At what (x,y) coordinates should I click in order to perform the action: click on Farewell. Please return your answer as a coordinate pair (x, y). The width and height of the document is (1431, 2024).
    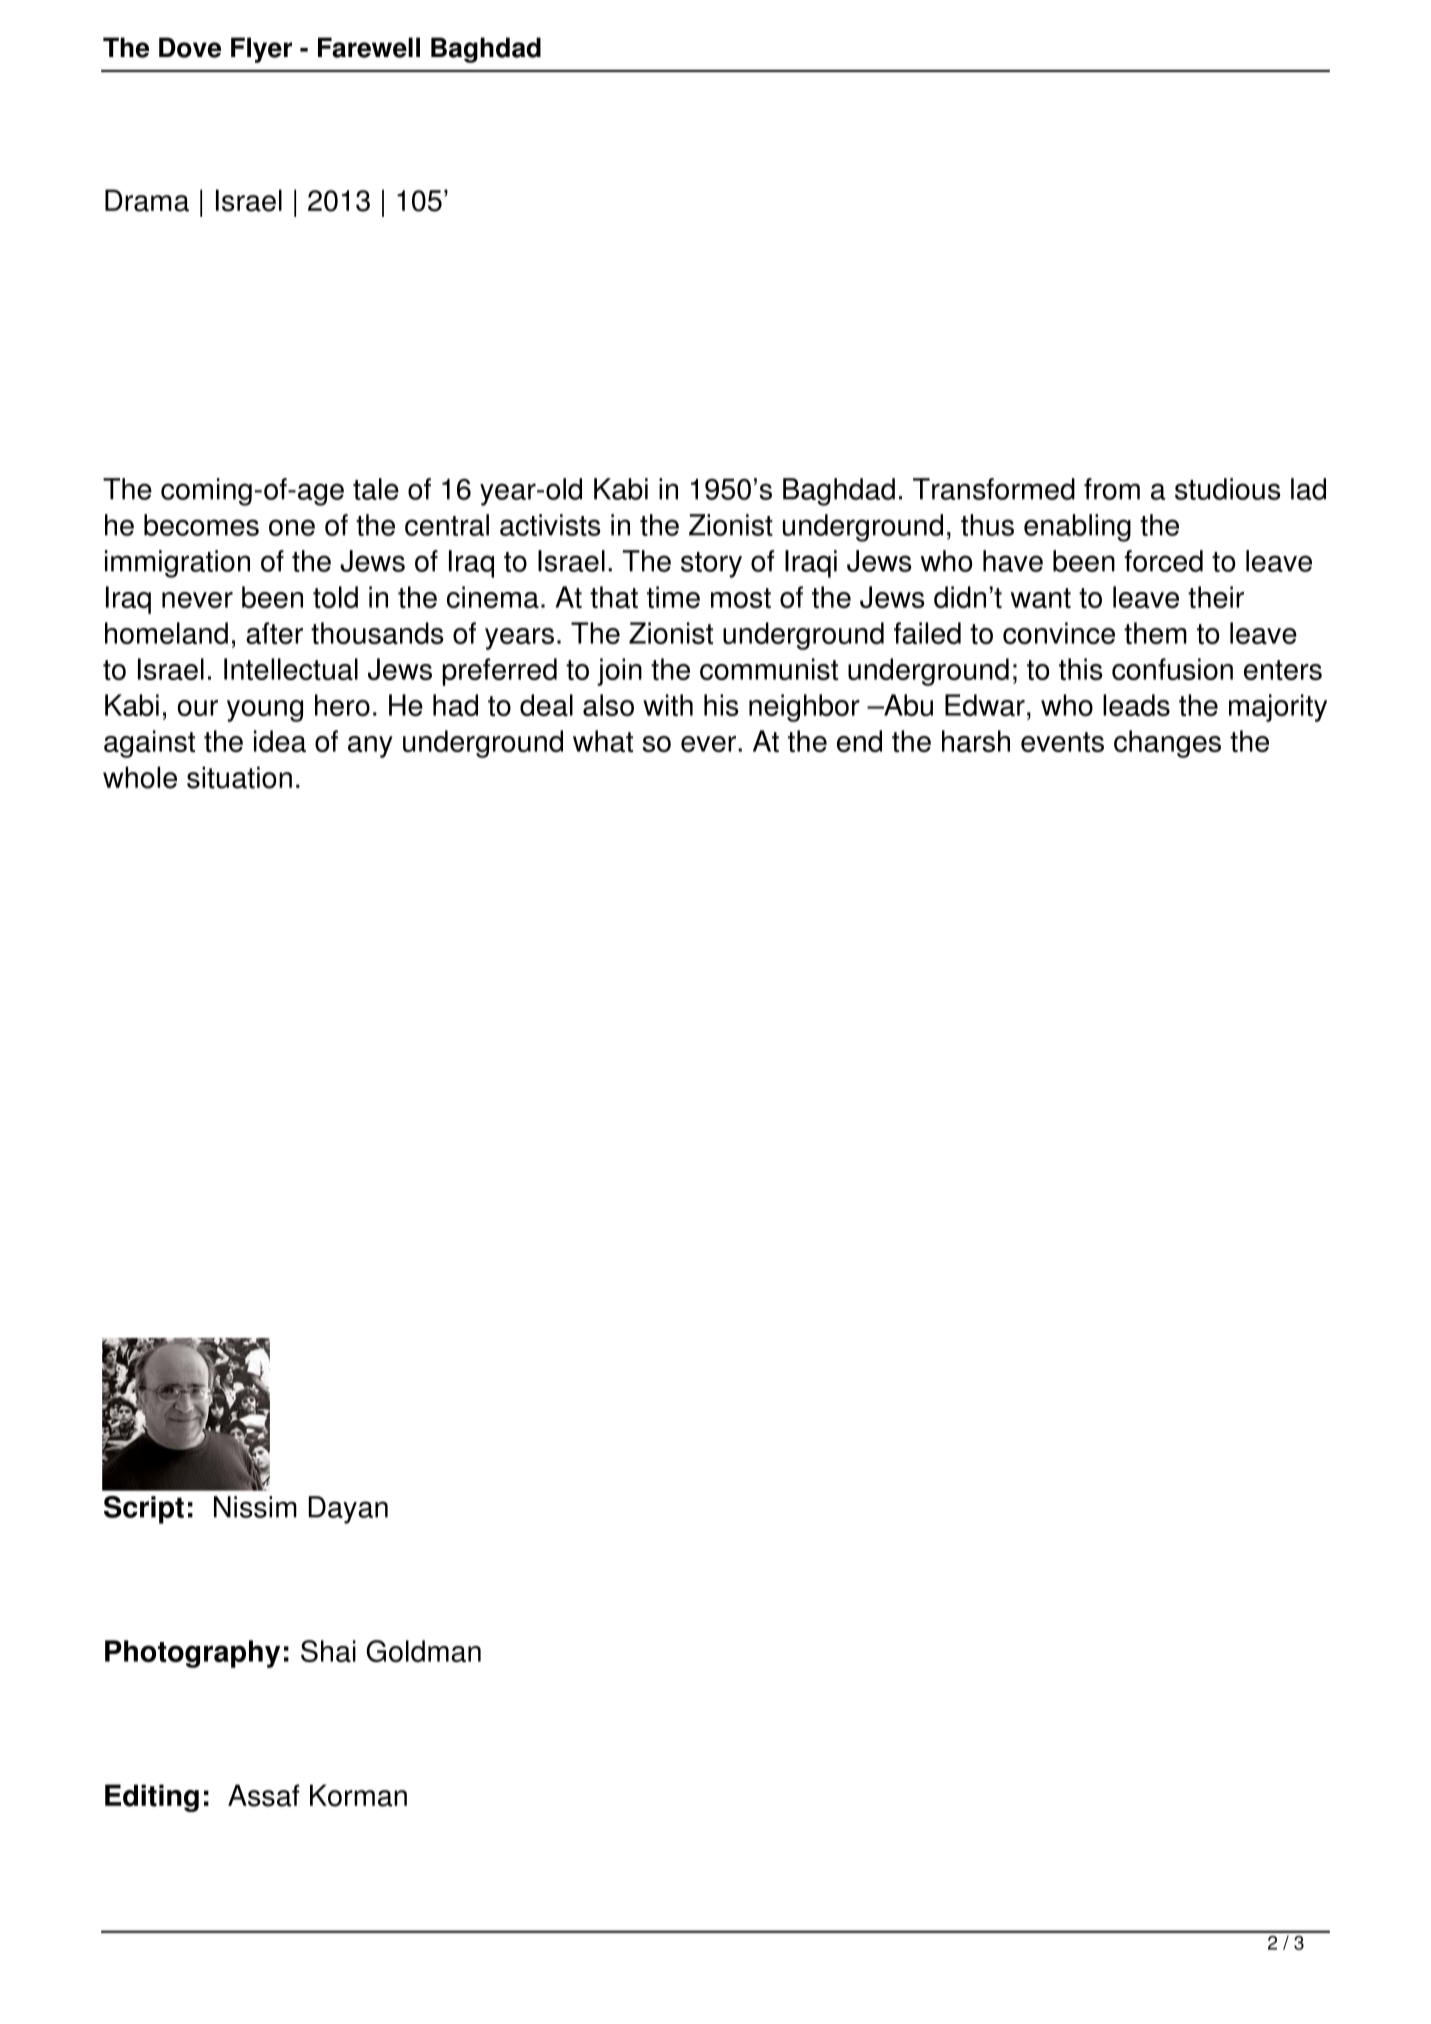
    Looking at the image, I should click on (369, 47).
